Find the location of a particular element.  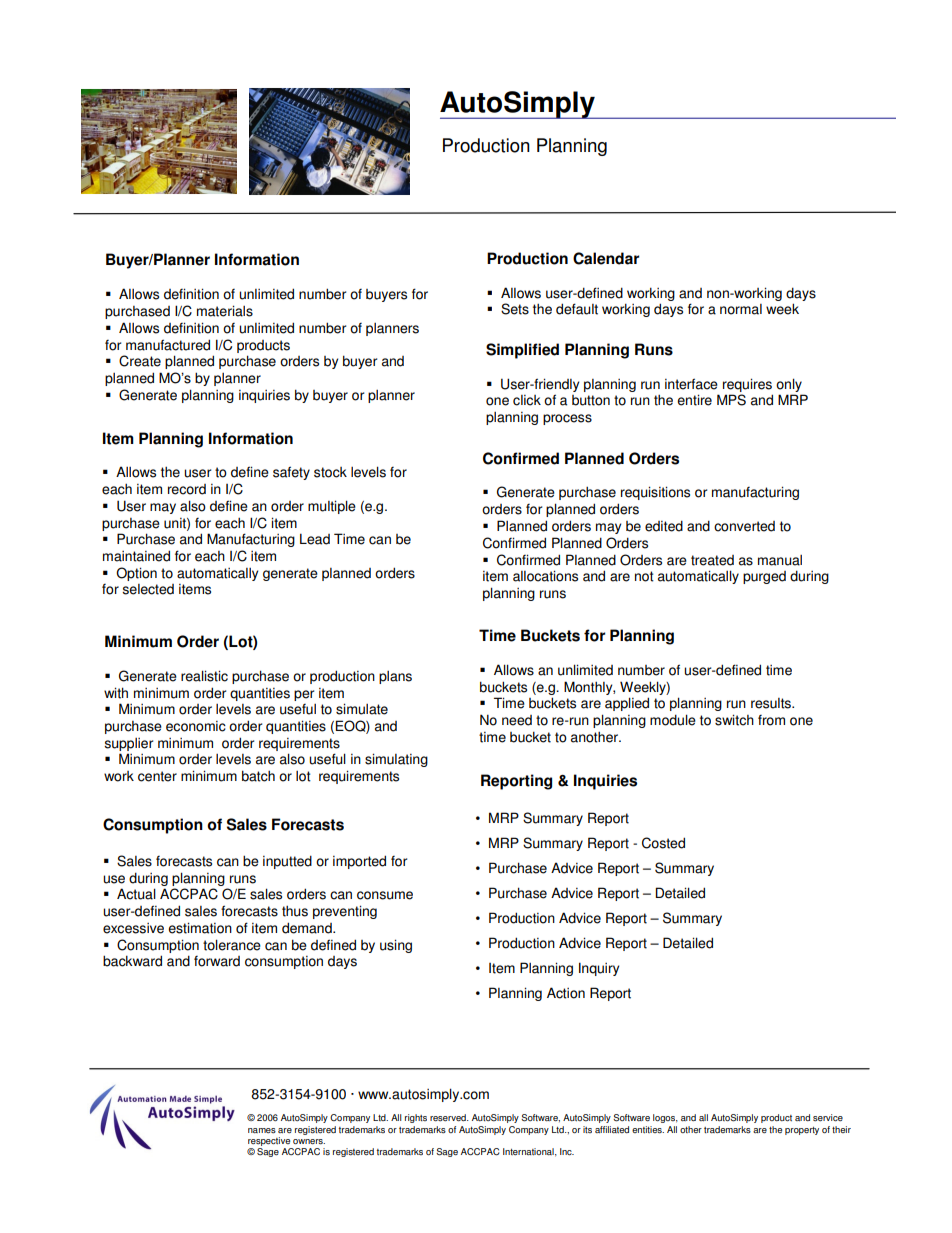

Simplified is located at coordinates (522, 351).
